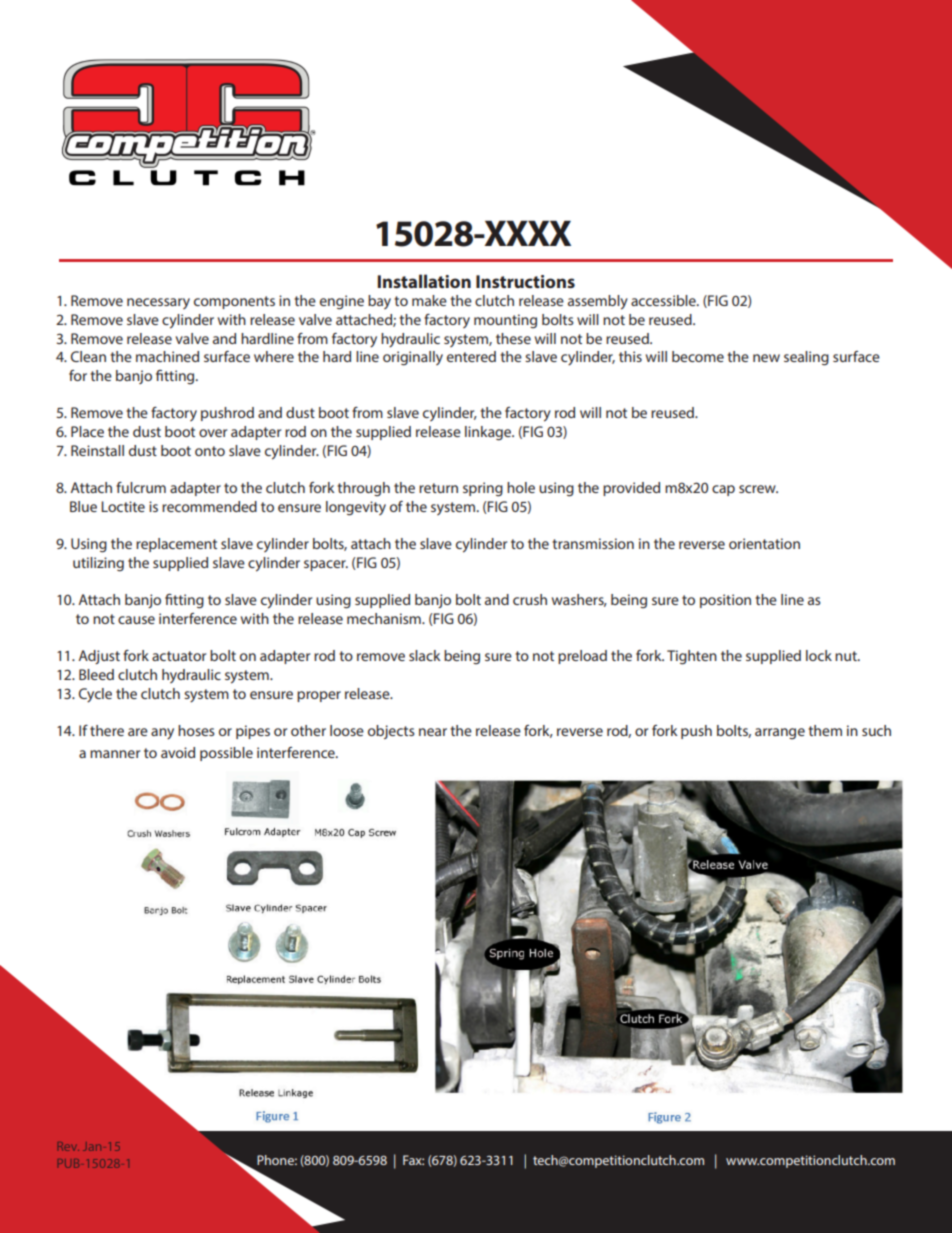  What do you see at coordinates (158, 303) in the document?
I see `necessary` at bounding box center [158, 303].
